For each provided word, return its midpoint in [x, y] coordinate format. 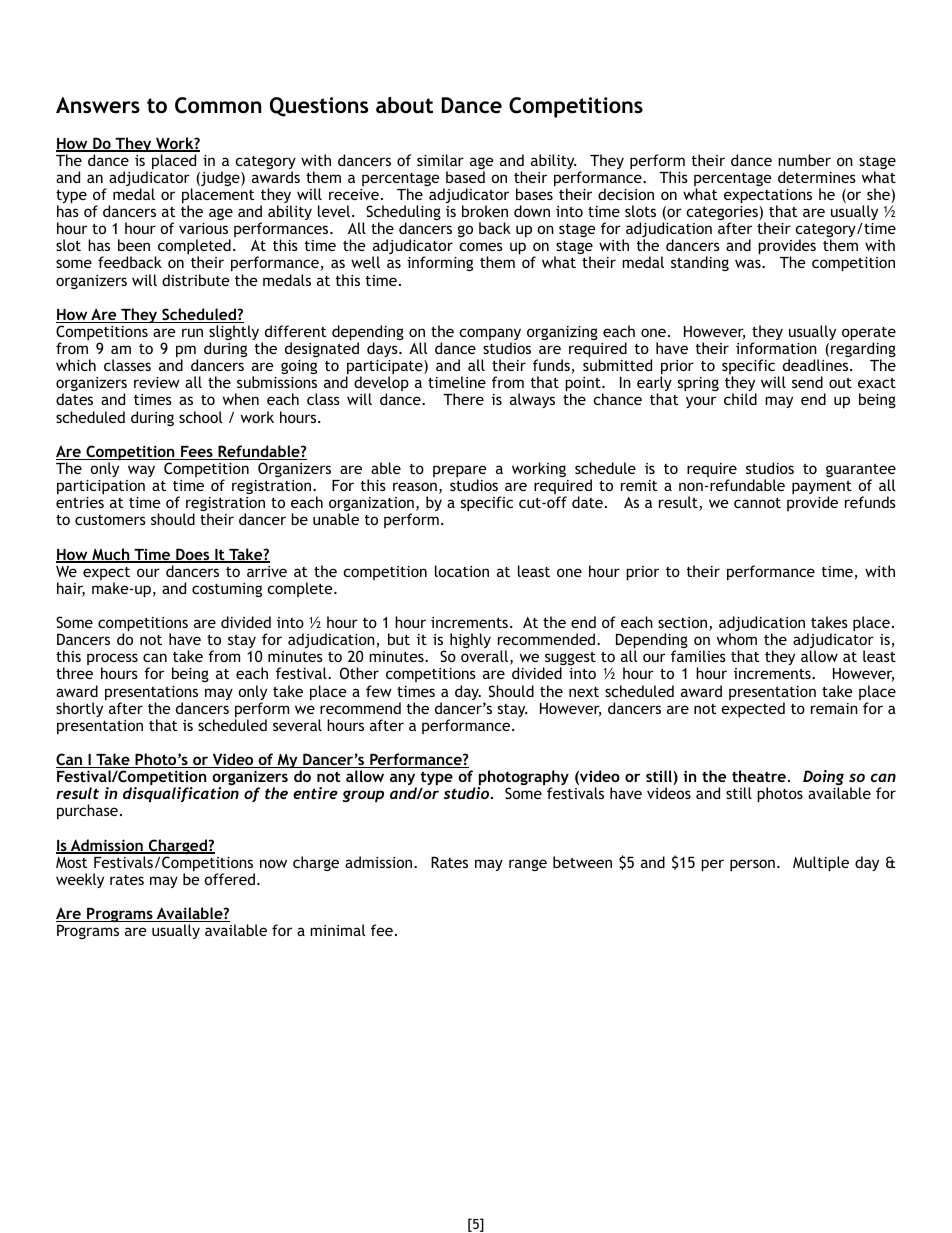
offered [230, 879]
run [192, 332]
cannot [757, 502]
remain [834, 708]
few [379, 691]
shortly [79, 709]
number [804, 160]
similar [440, 160]
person [752, 865]
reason [415, 486]
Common [218, 105]
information [776, 348]
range [528, 865]
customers [110, 520]
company [490, 335]
